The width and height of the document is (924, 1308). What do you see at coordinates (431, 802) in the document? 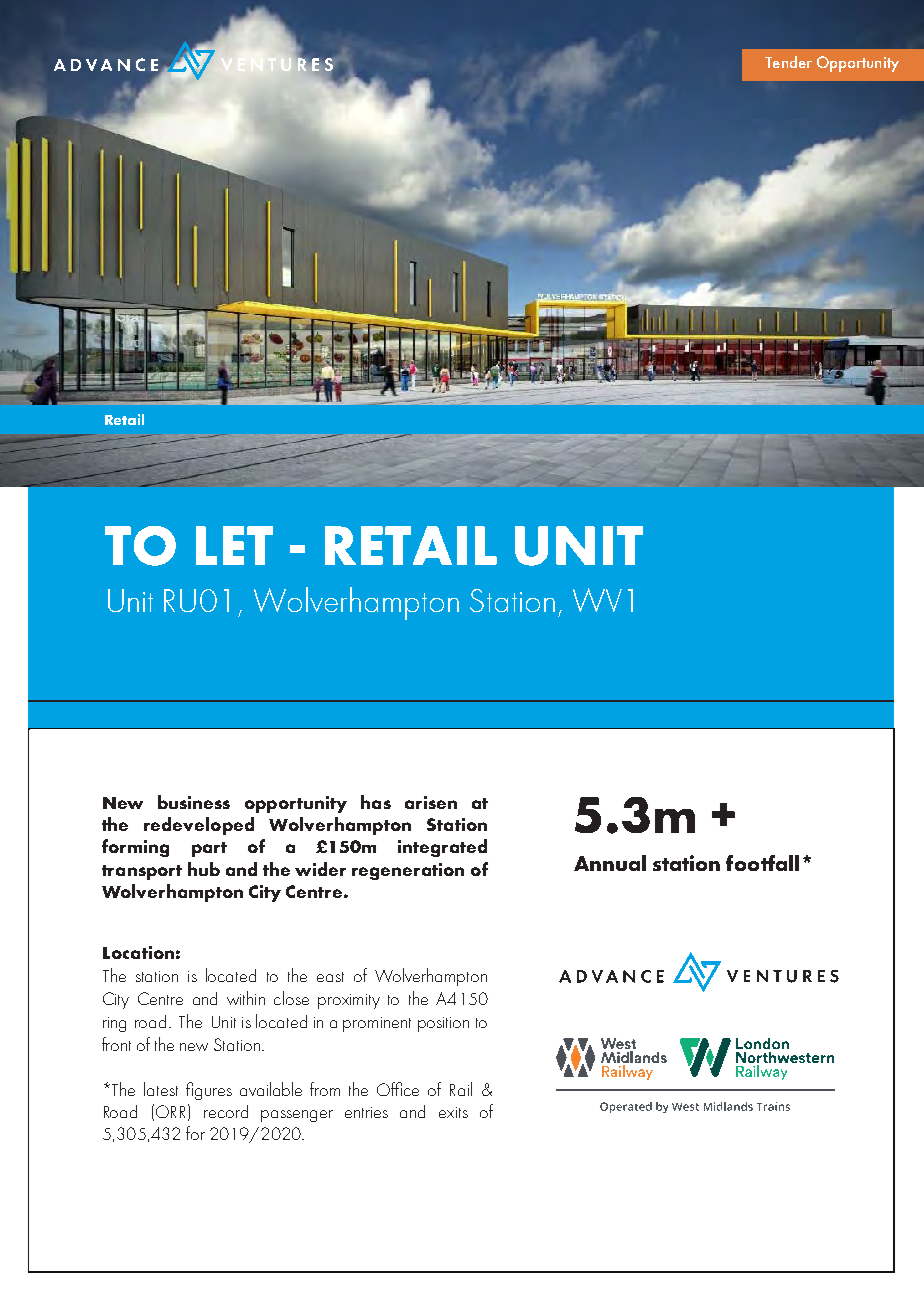
I see `arisen` at bounding box center [431, 802].
